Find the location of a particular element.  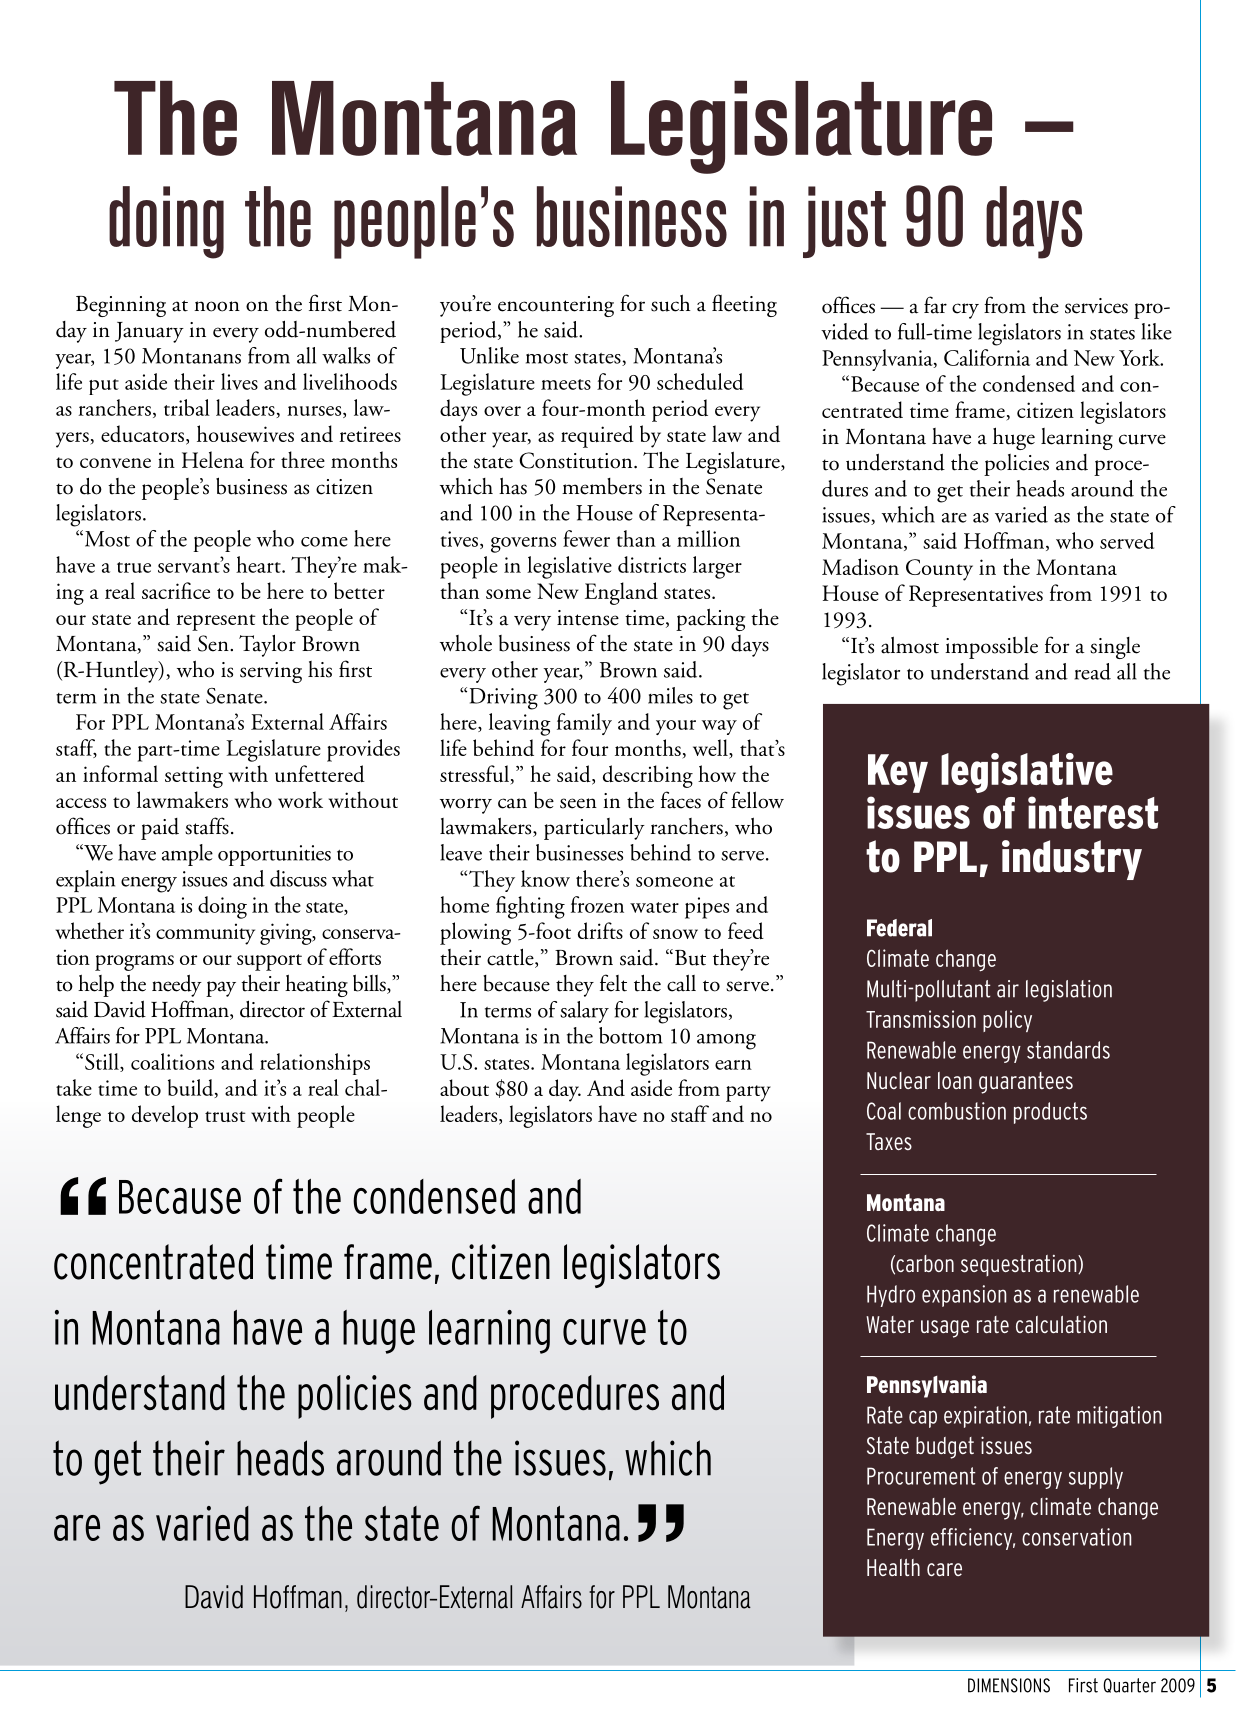

Health is located at coordinates (893, 1567).
